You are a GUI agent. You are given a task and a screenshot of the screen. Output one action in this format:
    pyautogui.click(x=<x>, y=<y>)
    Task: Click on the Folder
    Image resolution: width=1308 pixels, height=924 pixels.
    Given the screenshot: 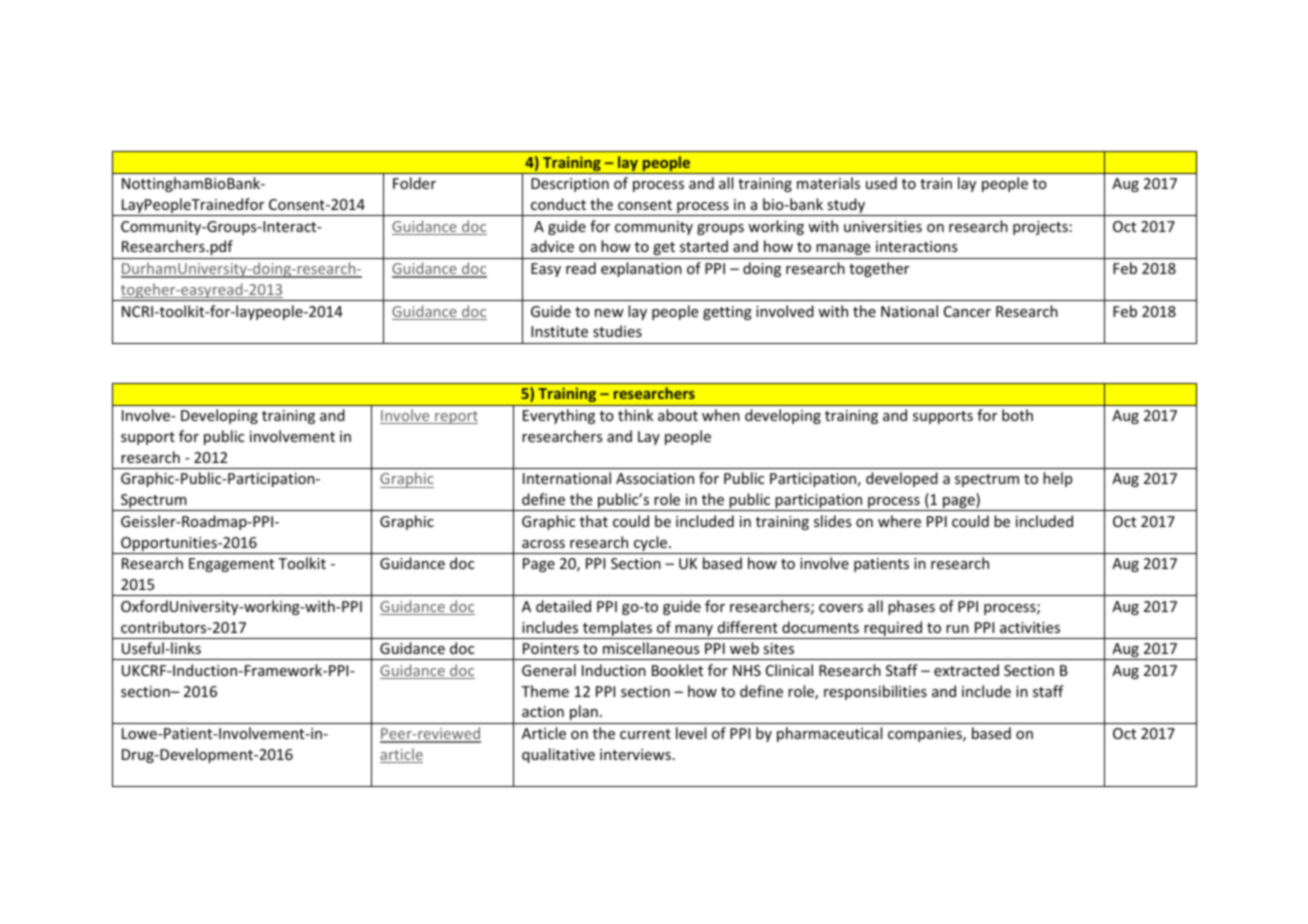 What is the action you would take?
    pyautogui.click(x=414, y=183)
